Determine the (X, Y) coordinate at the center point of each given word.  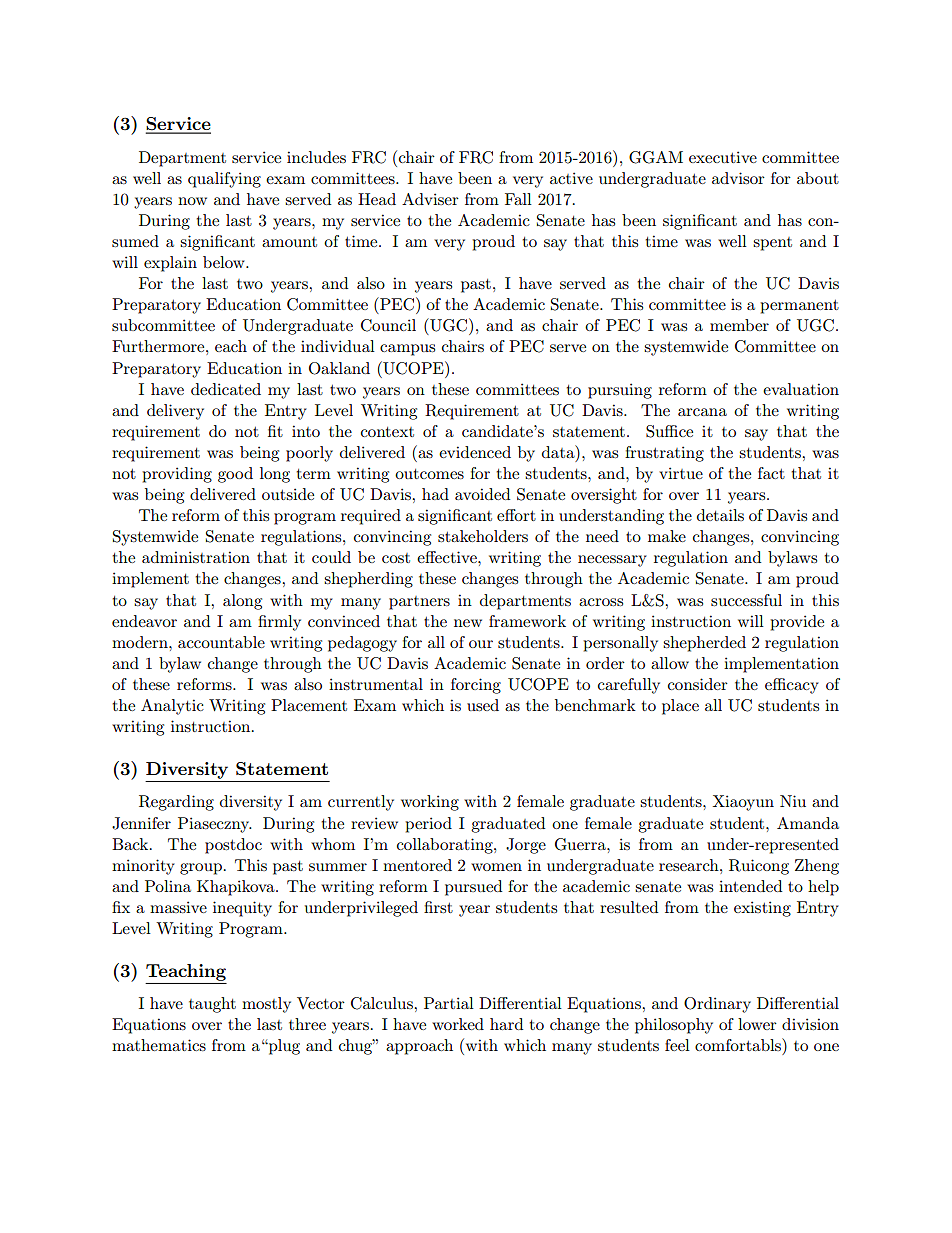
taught (212, 1005)
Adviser (430, 199)
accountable (221, 642)
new (468, 623)
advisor (738, 178)
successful (746, 600)
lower (757, 1024)
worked (458, 1024)
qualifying (224, 180)
